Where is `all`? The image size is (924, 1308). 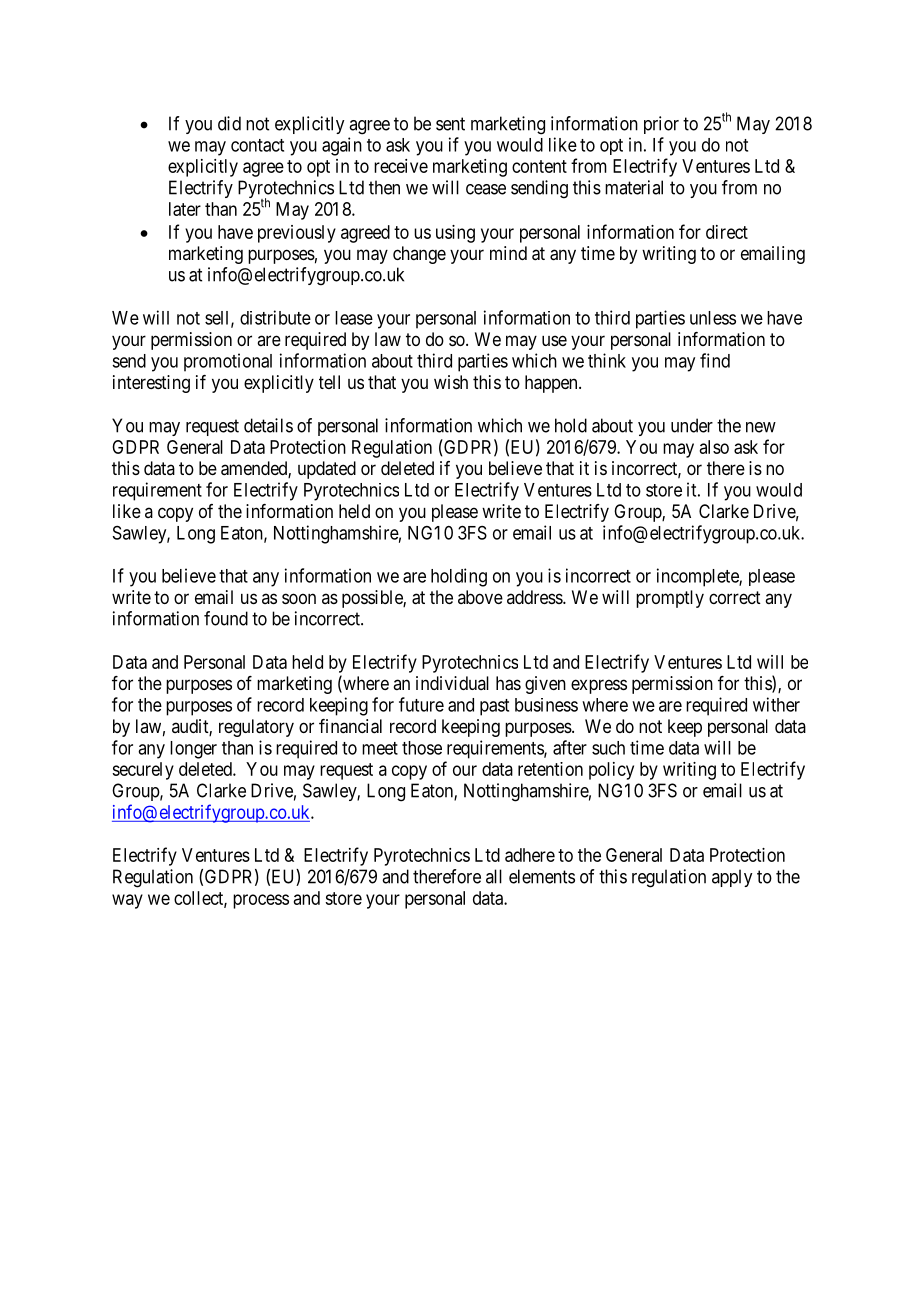
all is located at coordinates (494, 876).
